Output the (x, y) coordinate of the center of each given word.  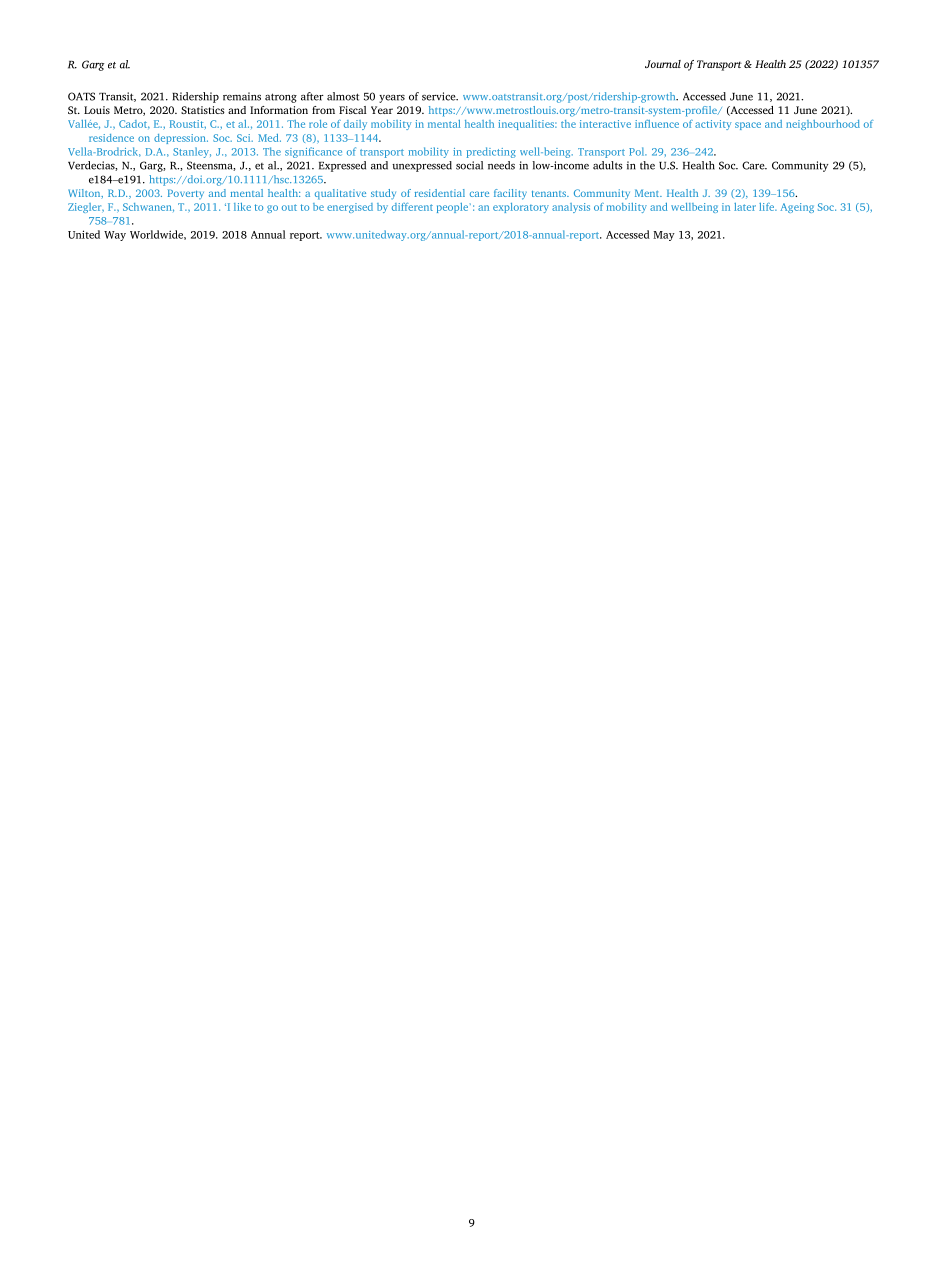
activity (713, 125)
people (454, 208)
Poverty (186, 194)
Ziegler (86, 208)
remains (242, 96)
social (469, 165)
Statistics (203, 110)
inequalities (527, 125)
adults (608, 165)
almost (343, 96)
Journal (663, 64)
